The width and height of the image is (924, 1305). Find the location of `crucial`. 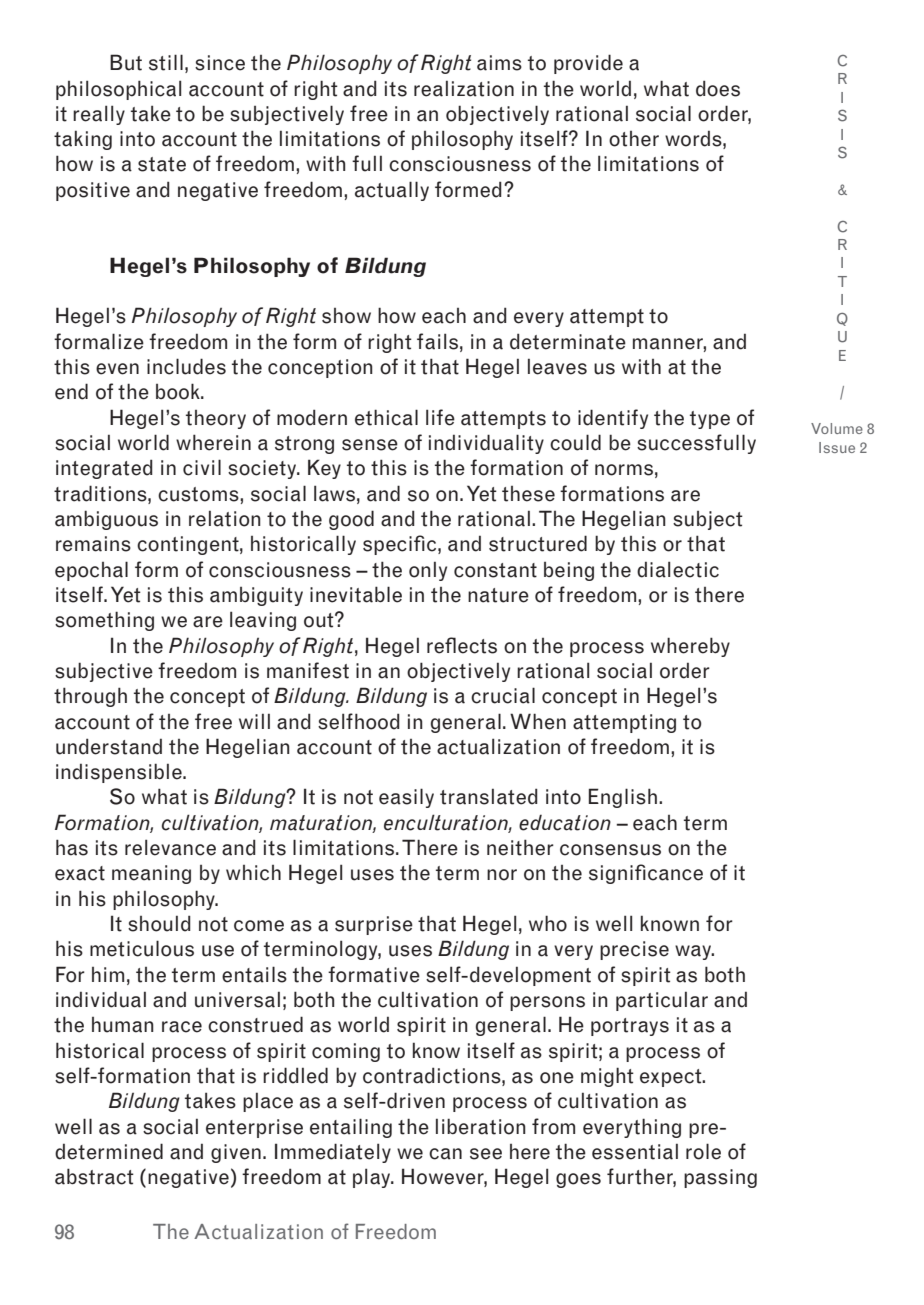

crucial is located at coordinates (503, 695).
